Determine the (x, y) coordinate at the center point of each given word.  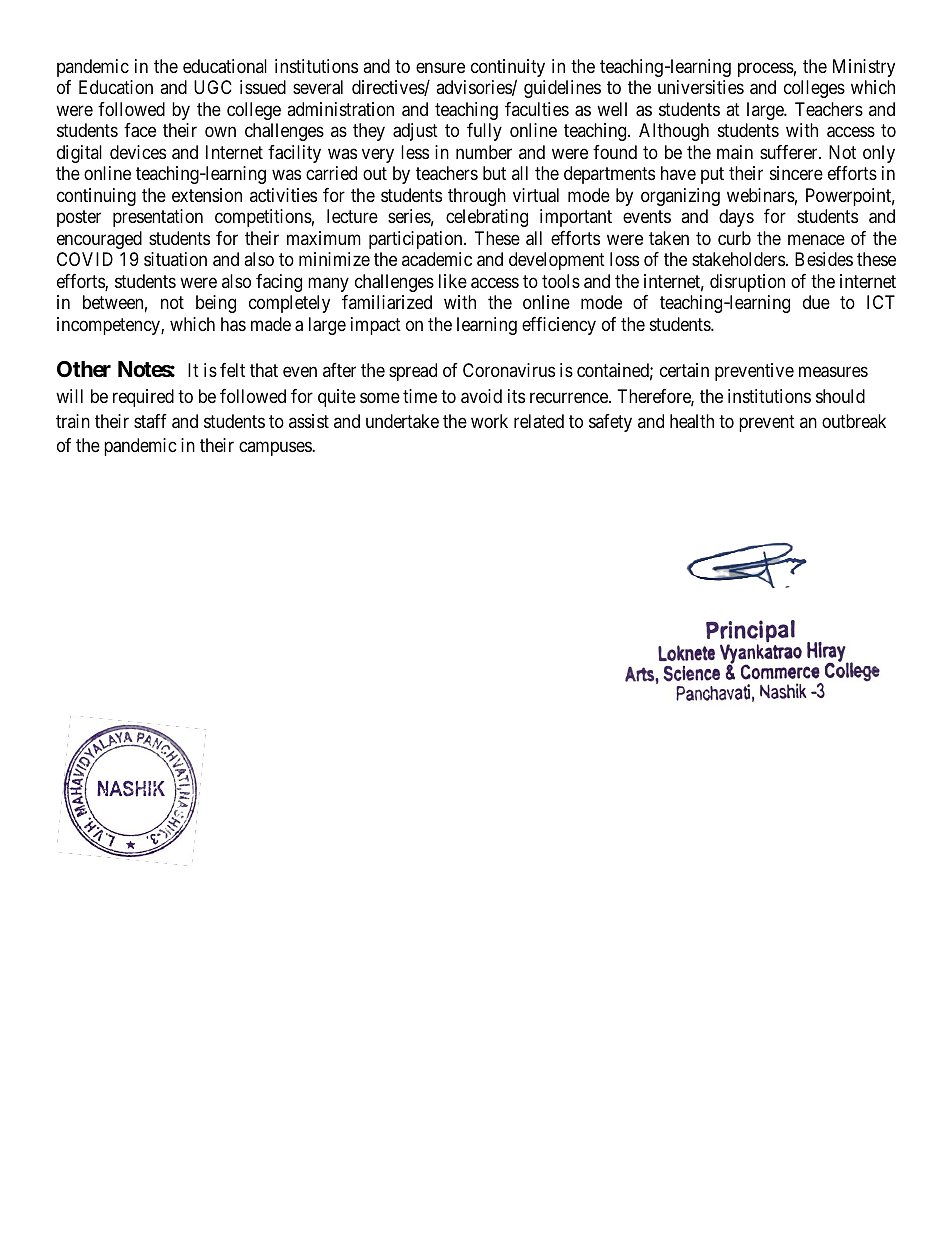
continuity (508, 69)
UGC (213, 87)
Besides (824, 259)
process (766, 69)
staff (150, 421)
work (489, 421)
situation (175, 259)
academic (437, 259)
